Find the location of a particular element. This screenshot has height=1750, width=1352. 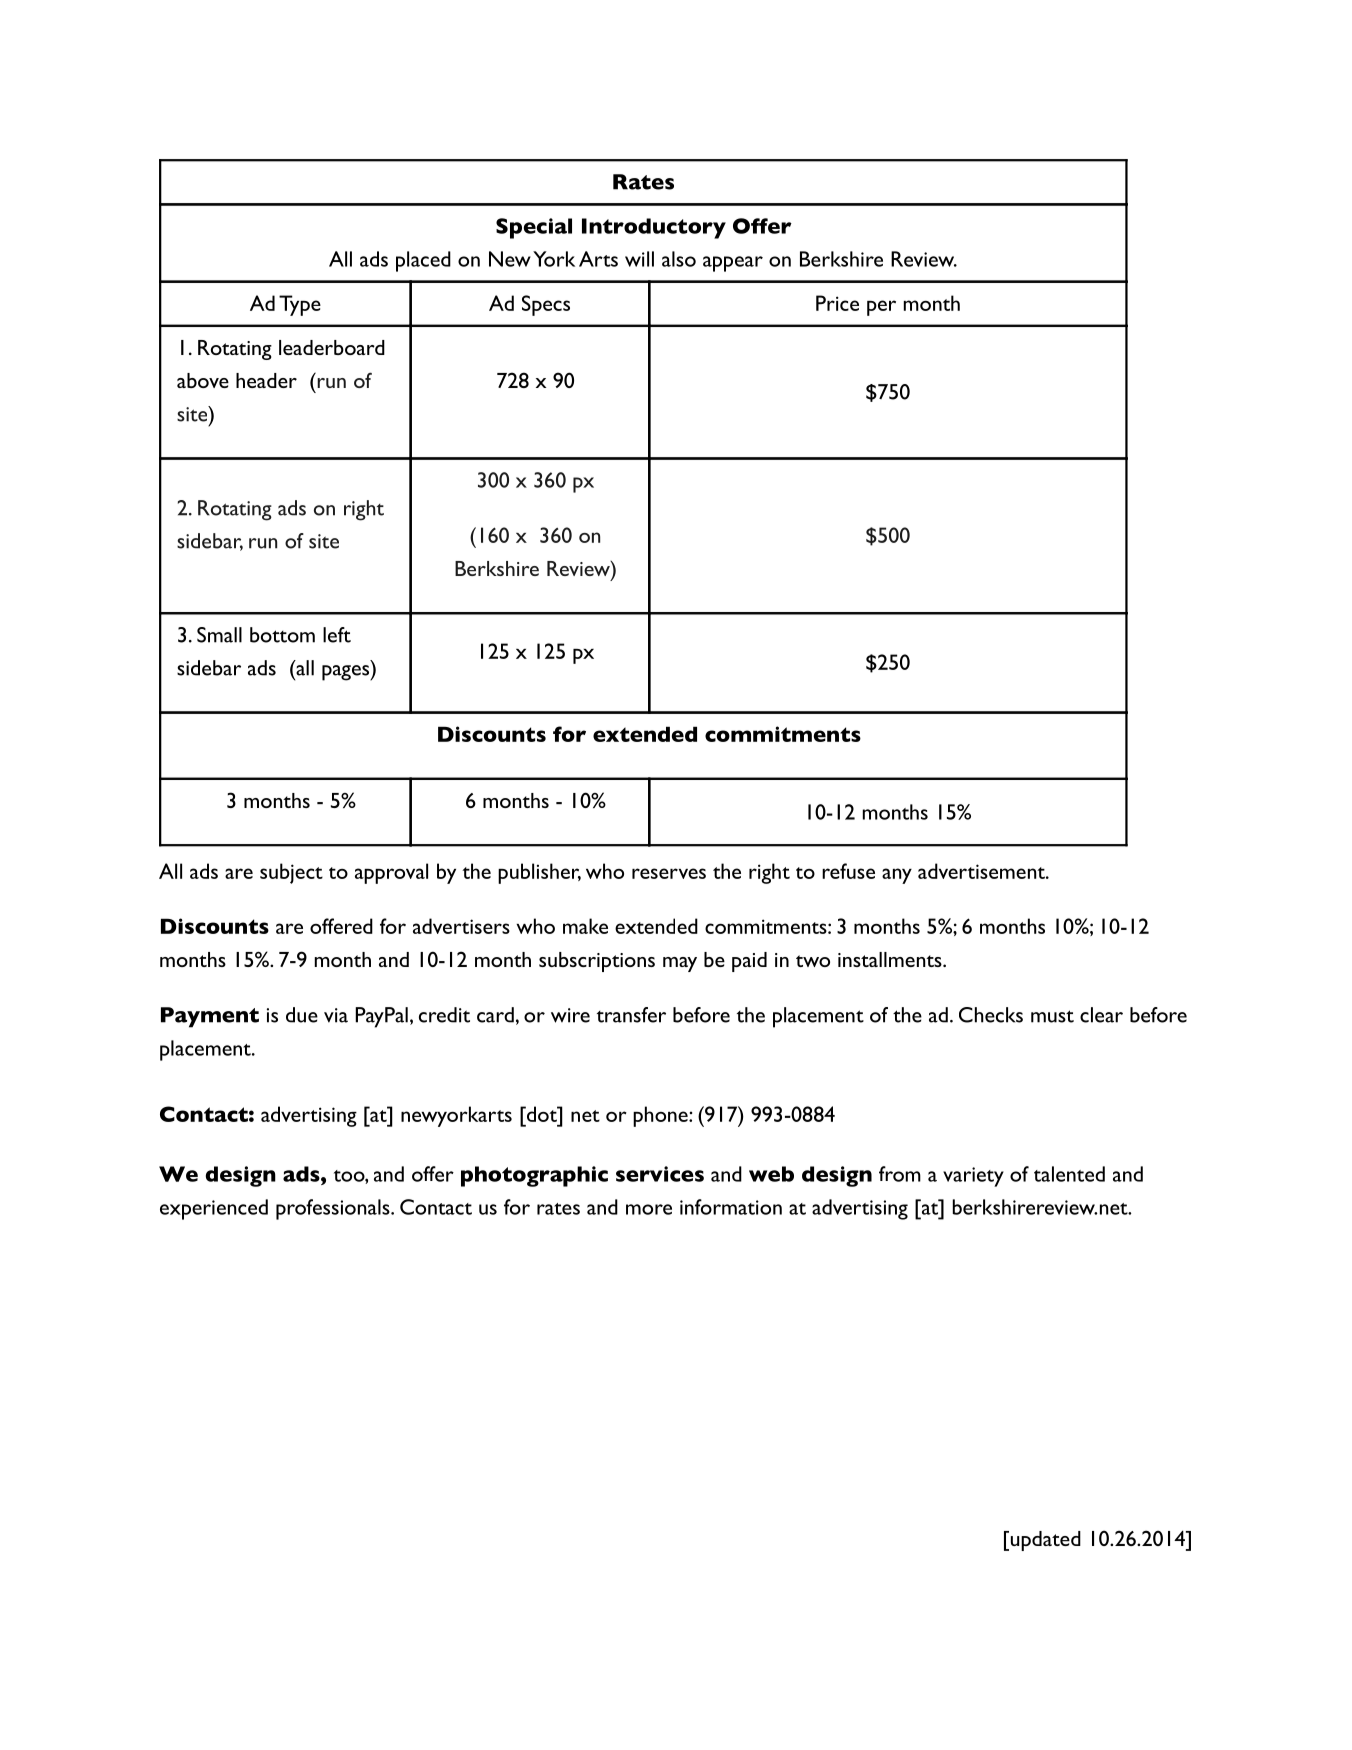

professionals is located at coordinates (334, 1209).
